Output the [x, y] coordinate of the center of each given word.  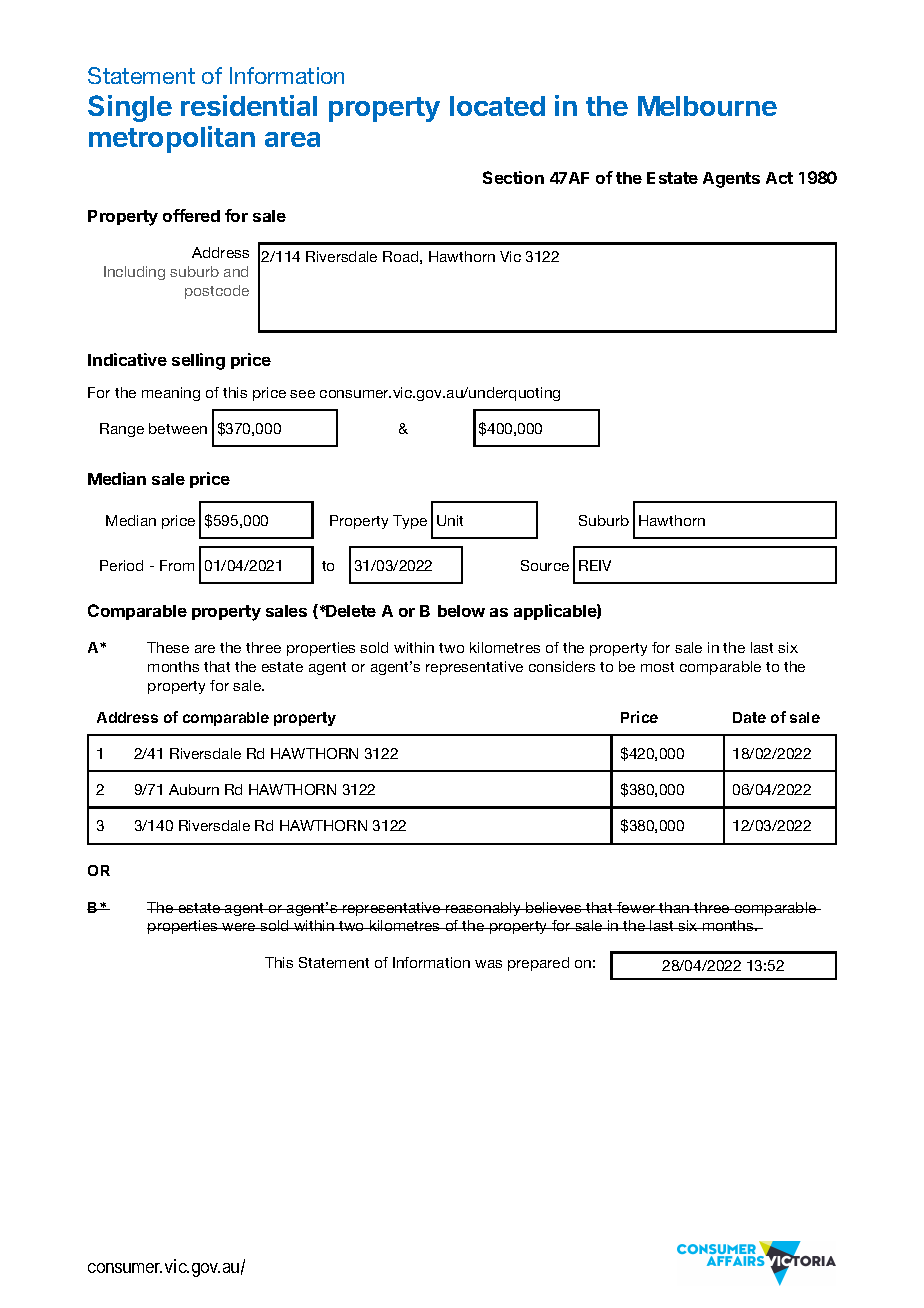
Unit [450, 520]
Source [545, 565]
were [239, 927]
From [177, 565]
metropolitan [172, 139]
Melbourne [707, 106]
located [497, 106]
